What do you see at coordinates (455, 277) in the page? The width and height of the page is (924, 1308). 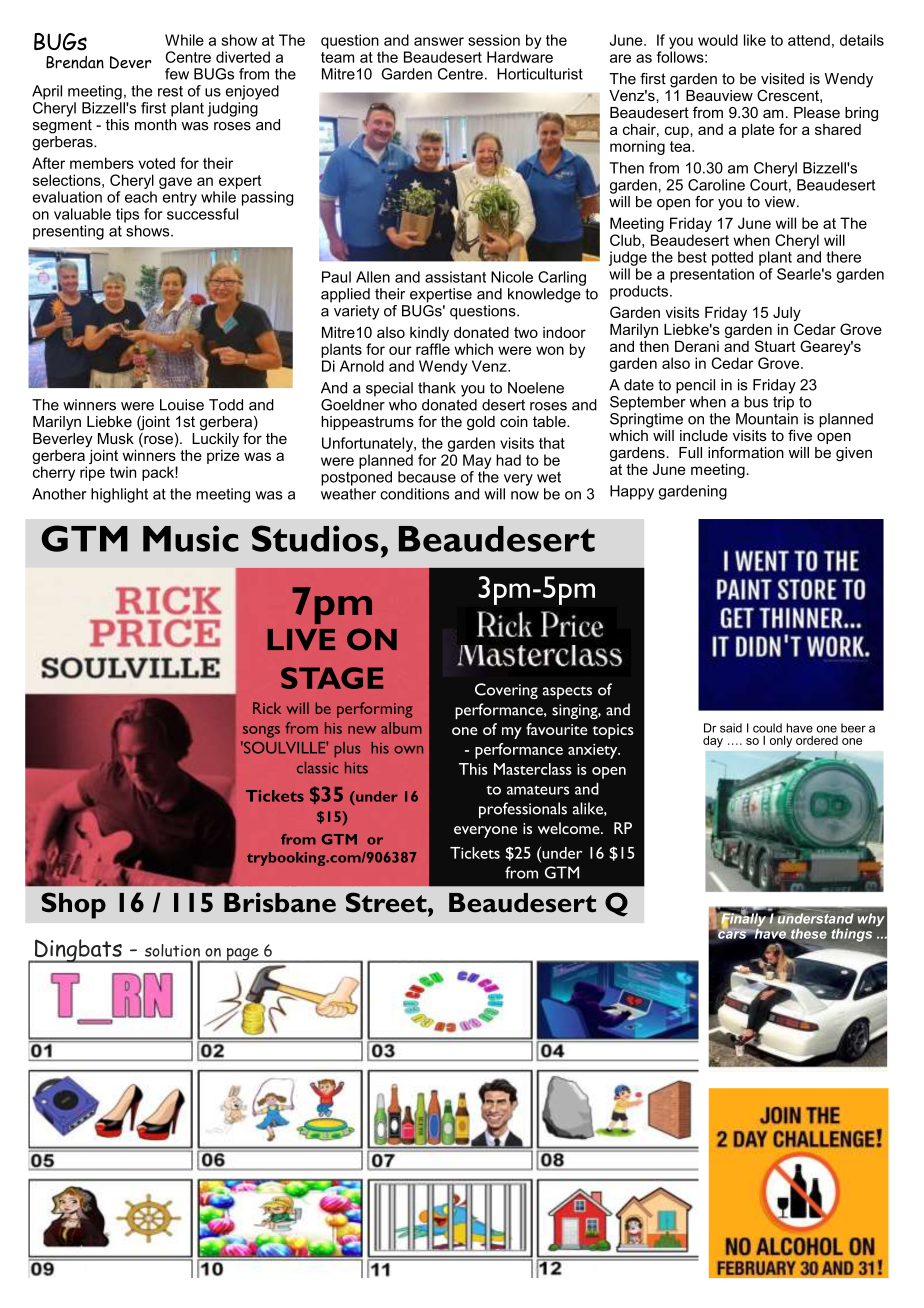 I see `assistant` at bounding box center [455, 277].
